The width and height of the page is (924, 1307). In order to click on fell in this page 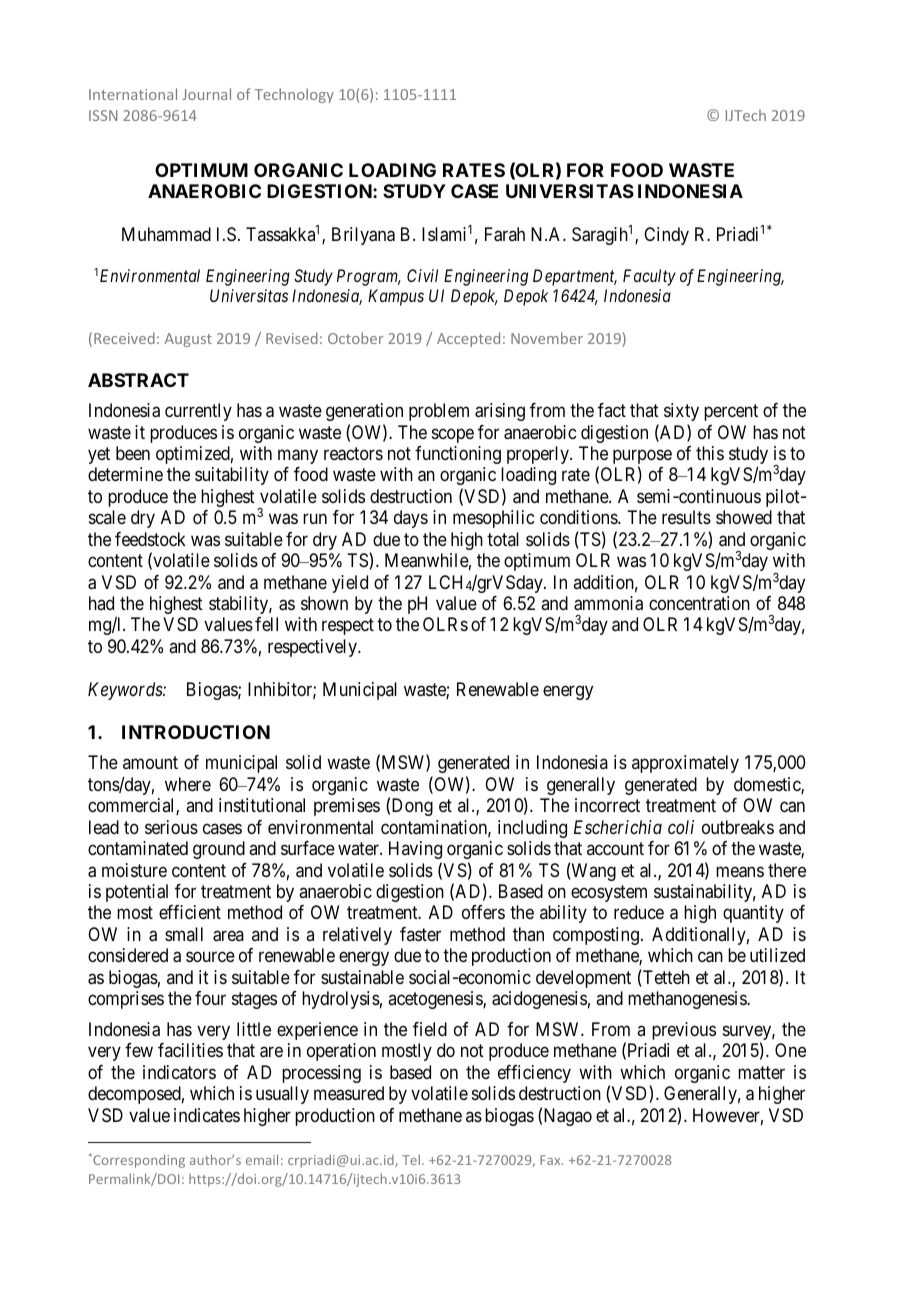, I will do `click(266, 624)`.
